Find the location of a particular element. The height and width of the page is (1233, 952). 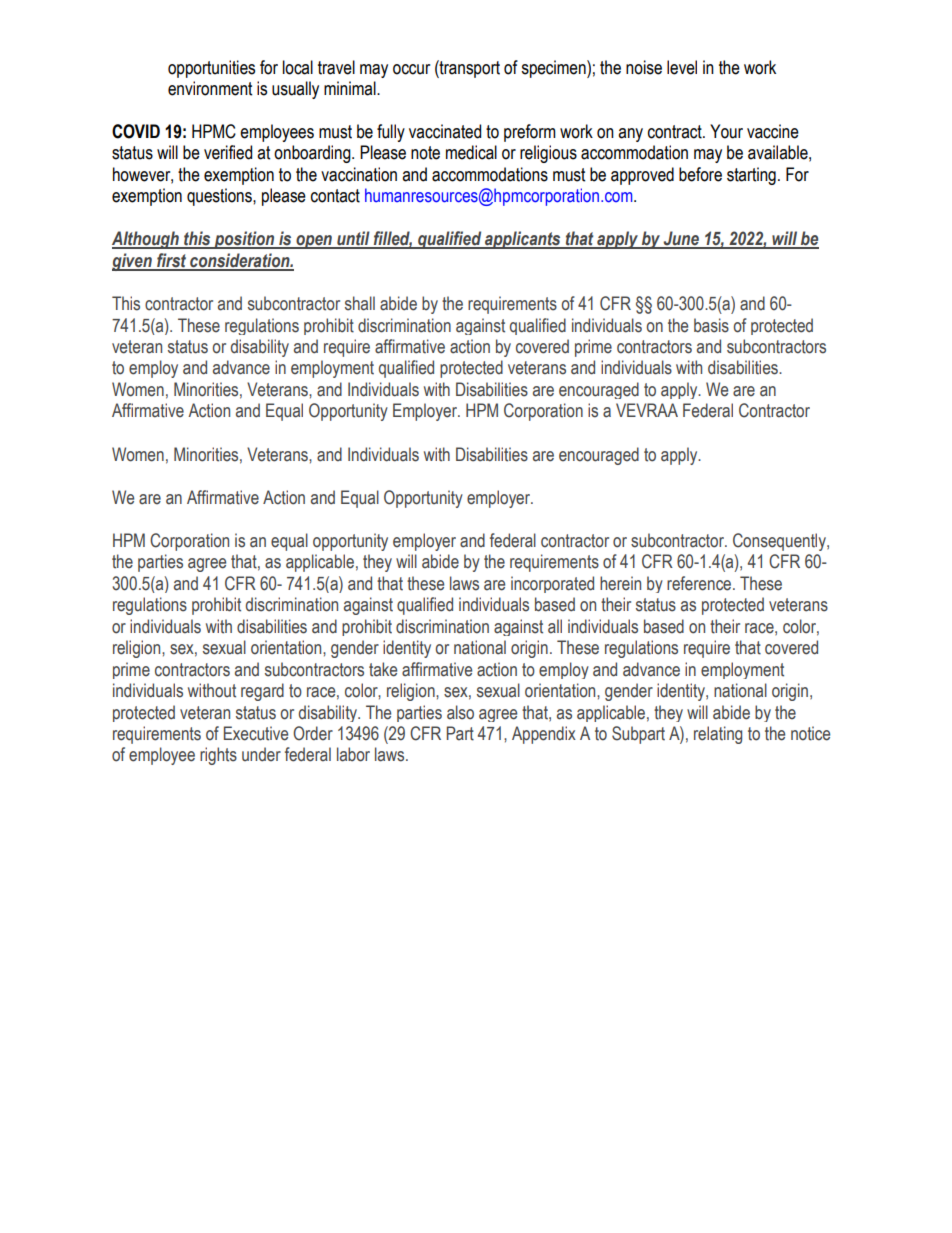

level is located at coordinates (682, 67).
